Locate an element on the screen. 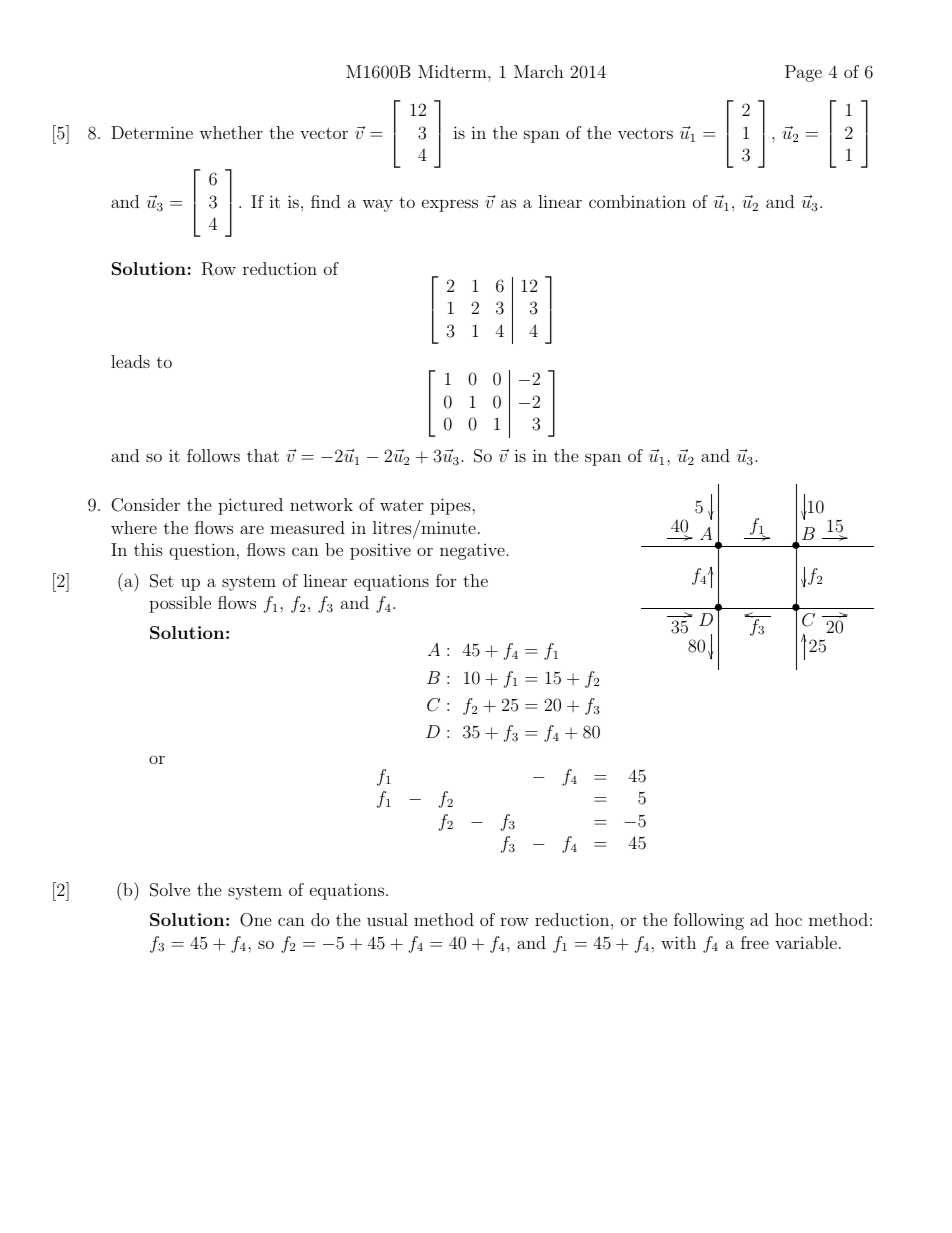  usual is located at coordinates (387, 919).
